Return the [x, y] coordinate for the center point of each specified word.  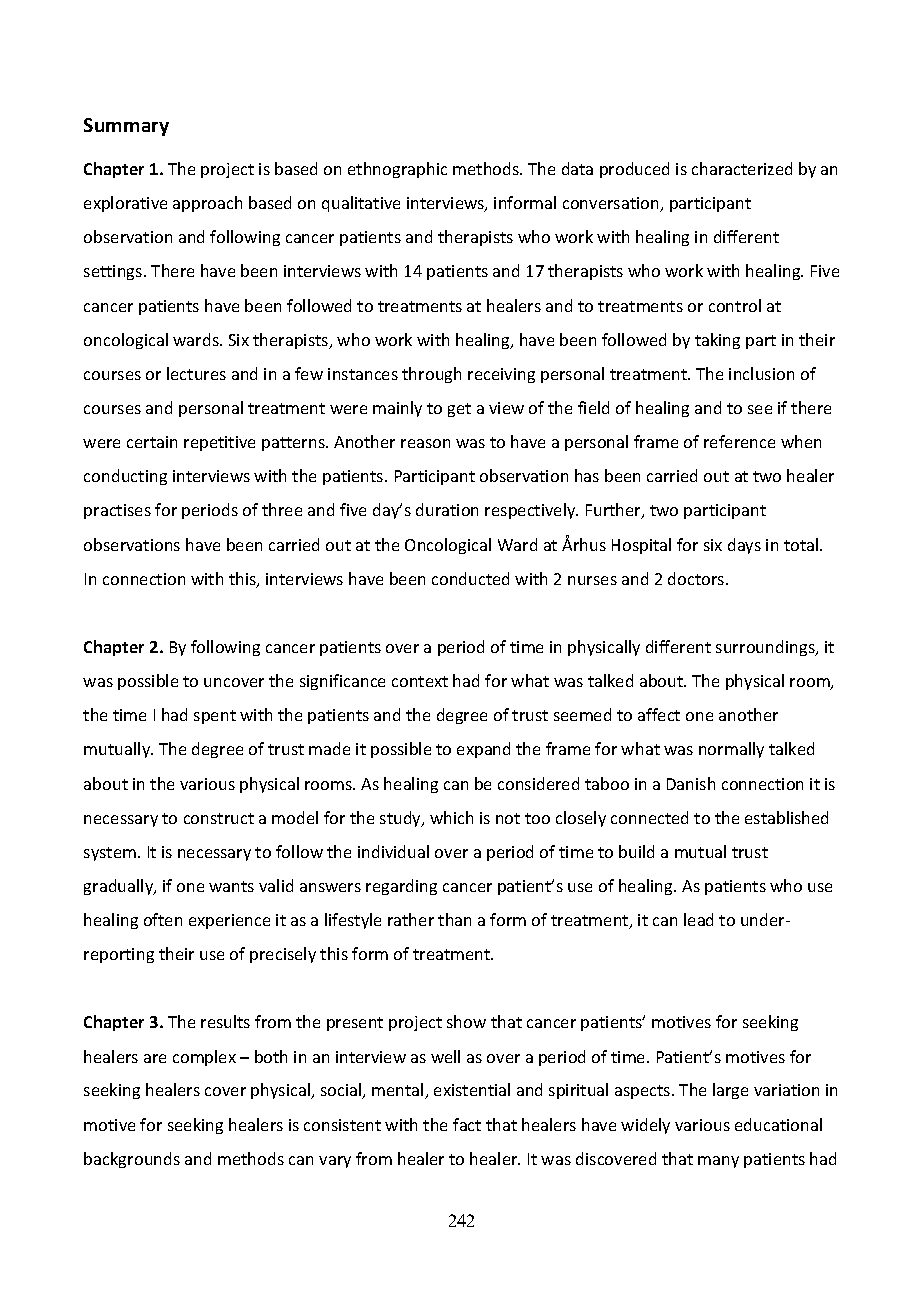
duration [447, 509]
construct [219, 818]
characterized [742, 168]
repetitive [219, 443]
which [451, 817]
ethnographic [397, 170]
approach [207, 204]
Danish [691, 783]
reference [739, 441]
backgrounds [132, 1160]
